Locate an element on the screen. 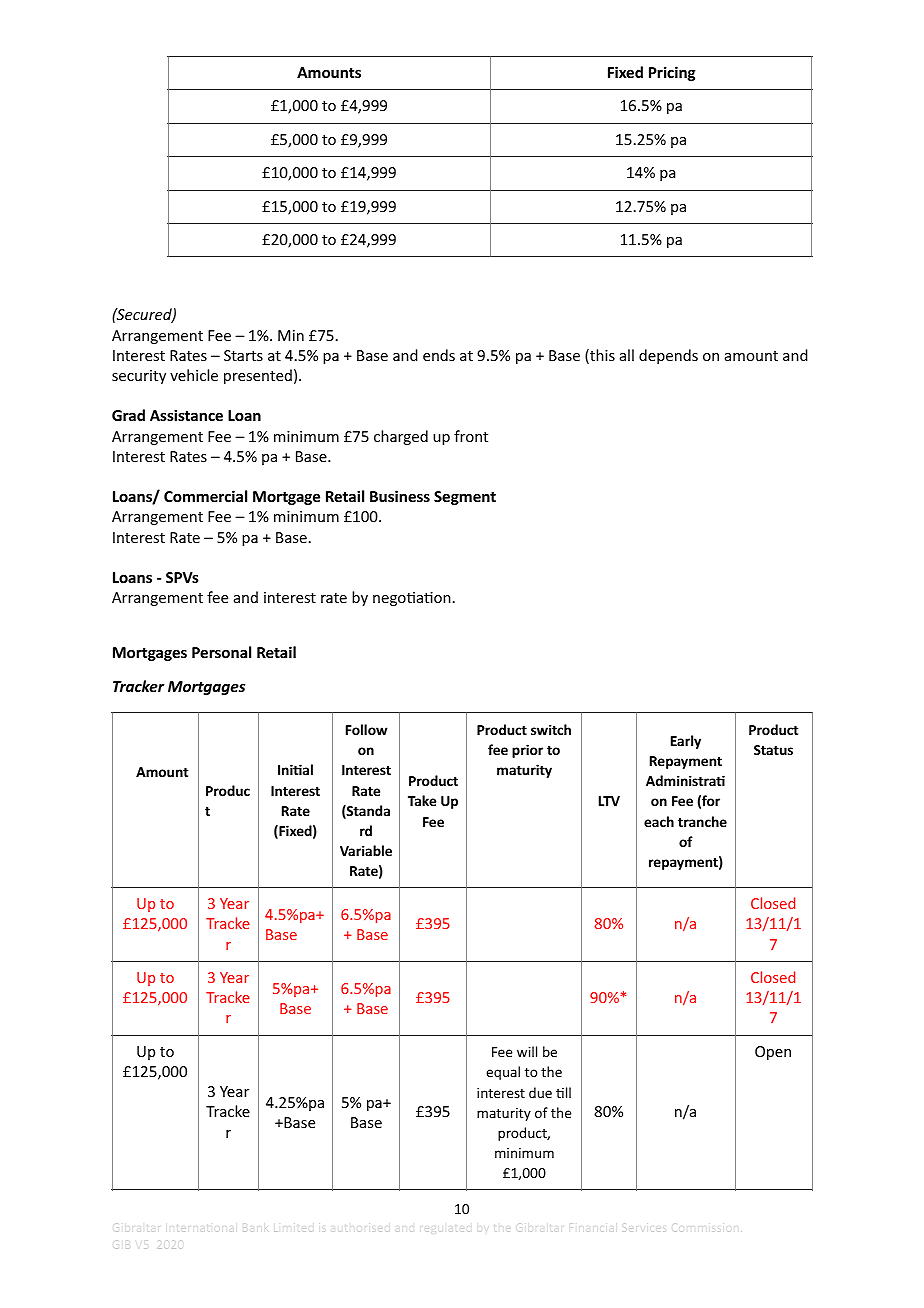  Starts is located at coordinates (243, 355).
